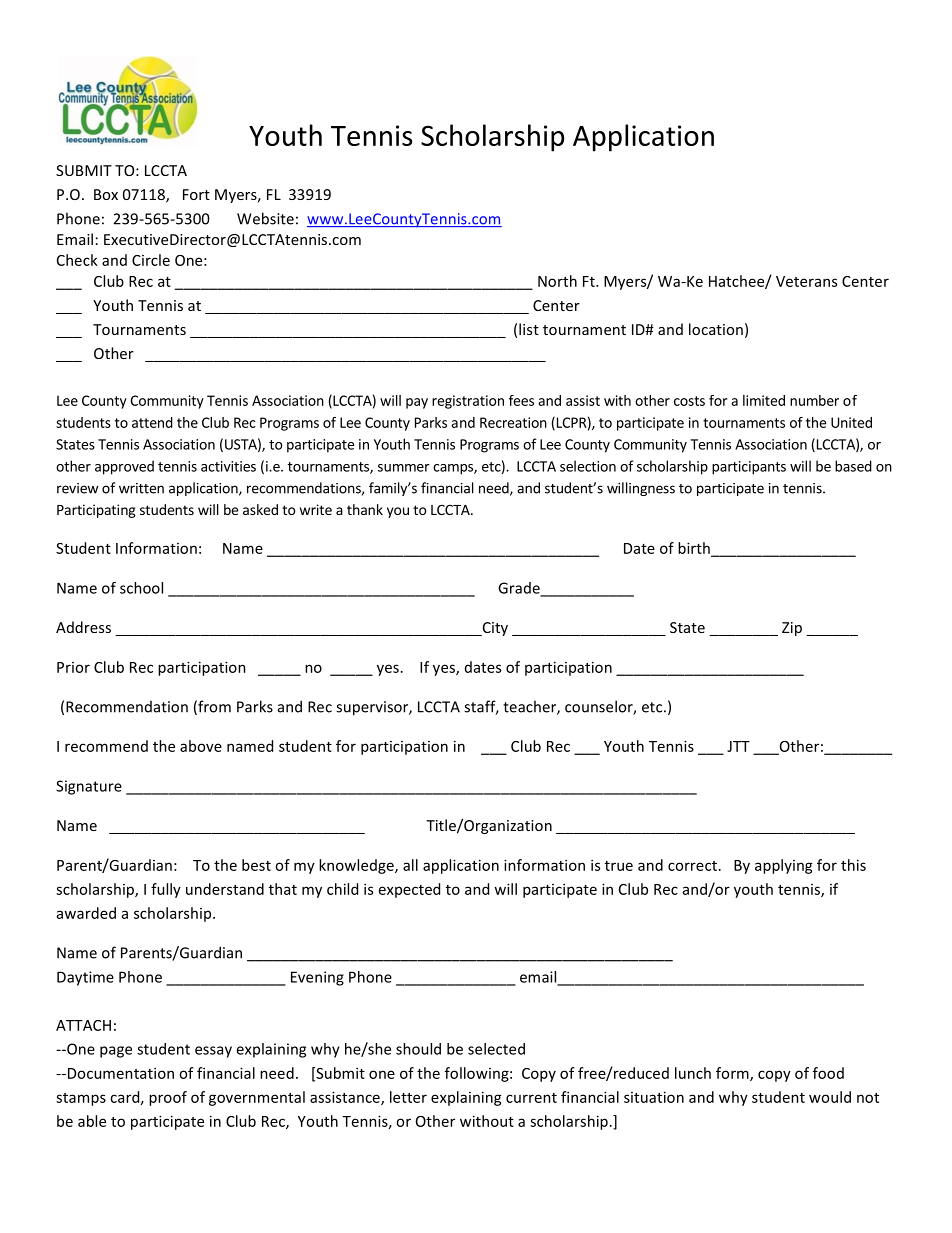 Image resolution: width=952 pixels, height=1233 pixels. Describe the element at coordinates (196, 194) in the document. I see `Fort` at that location.
